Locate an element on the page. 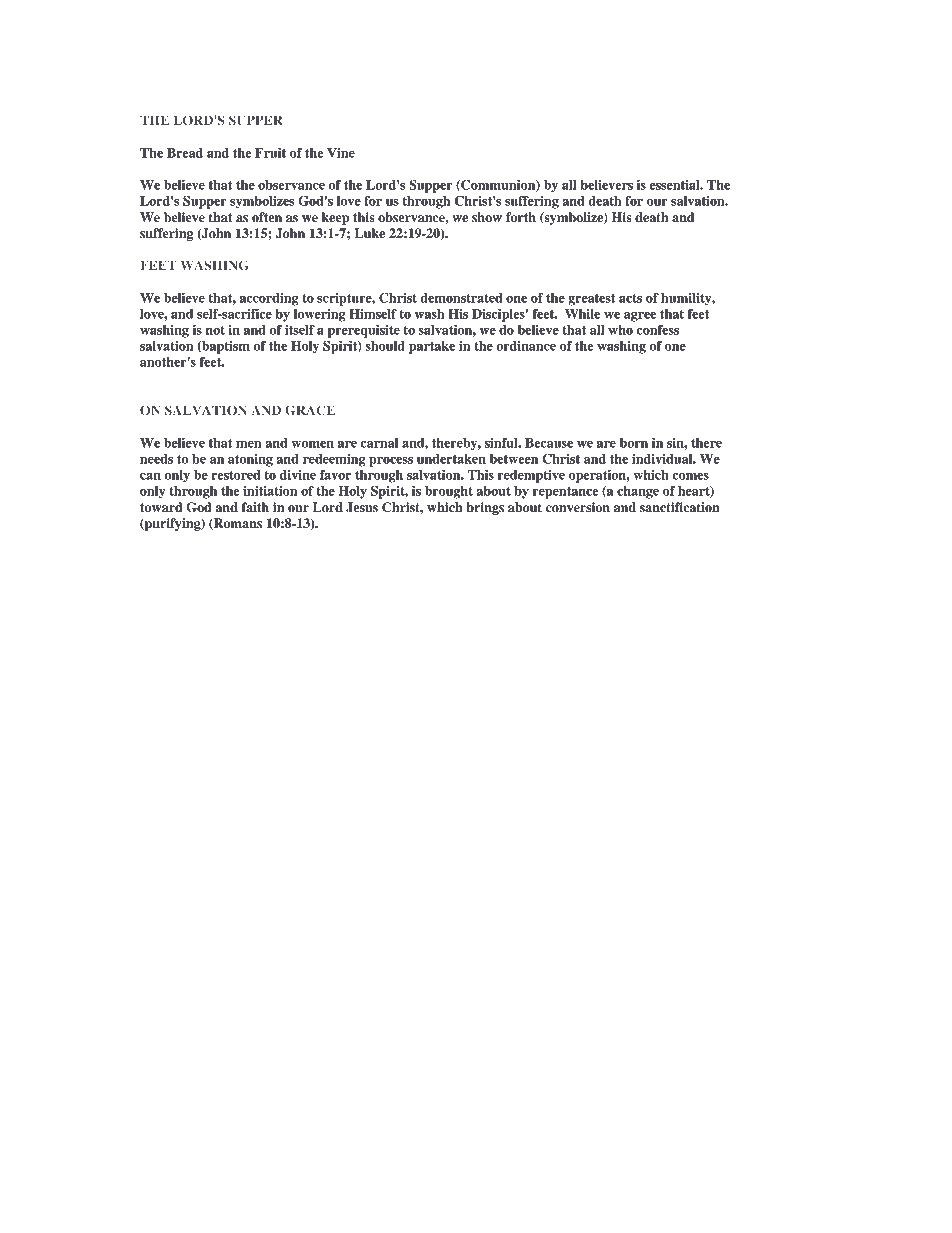 The image size is (952, 1233). change is located at coordinates (638, 492).
